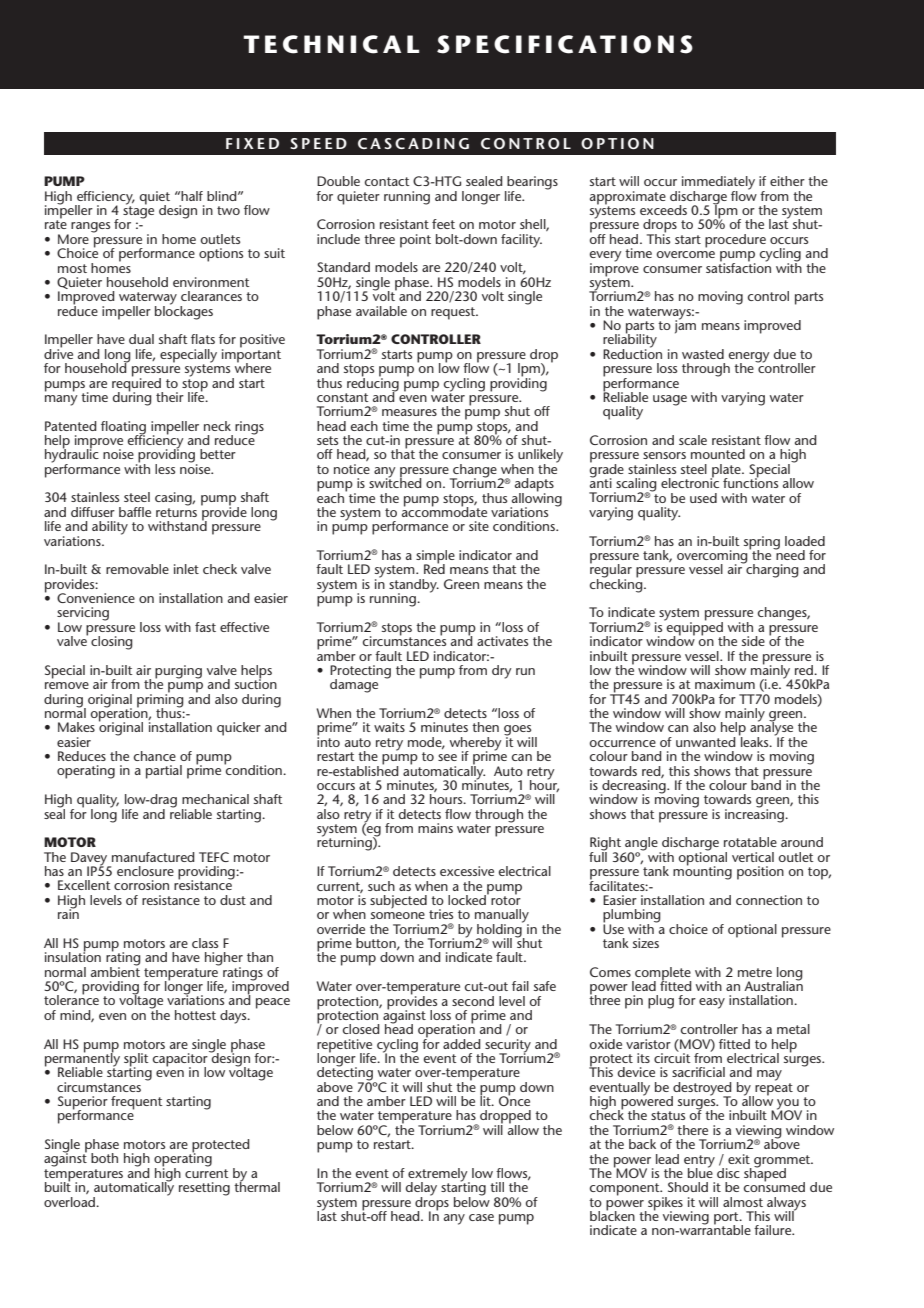 This image has width=924, height=1308. Describe the element at coordinates (435, 828) in the image. I see `mains` at that location.
